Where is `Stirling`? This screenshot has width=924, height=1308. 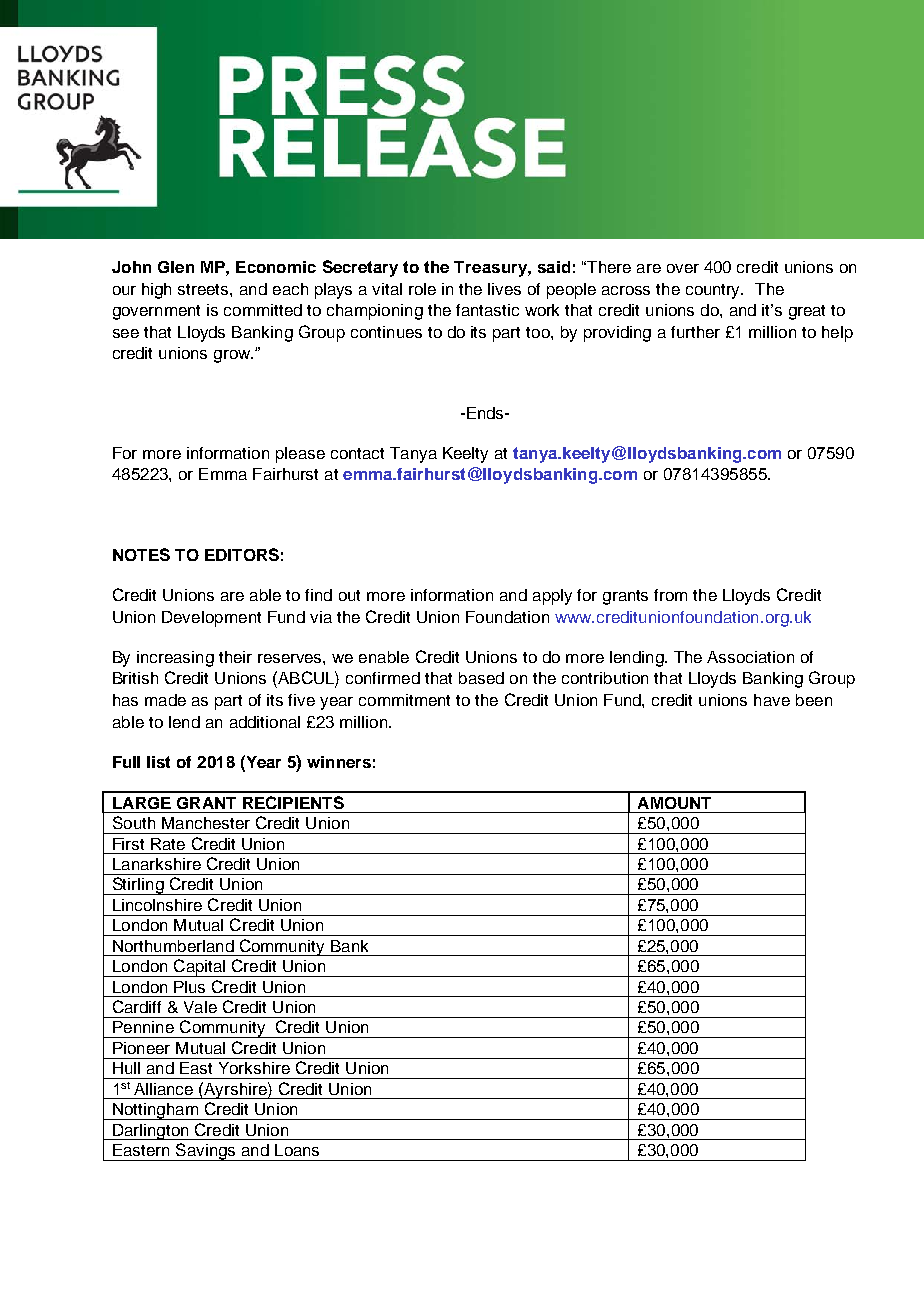 Stirling is located at coordinates (137, 886).
